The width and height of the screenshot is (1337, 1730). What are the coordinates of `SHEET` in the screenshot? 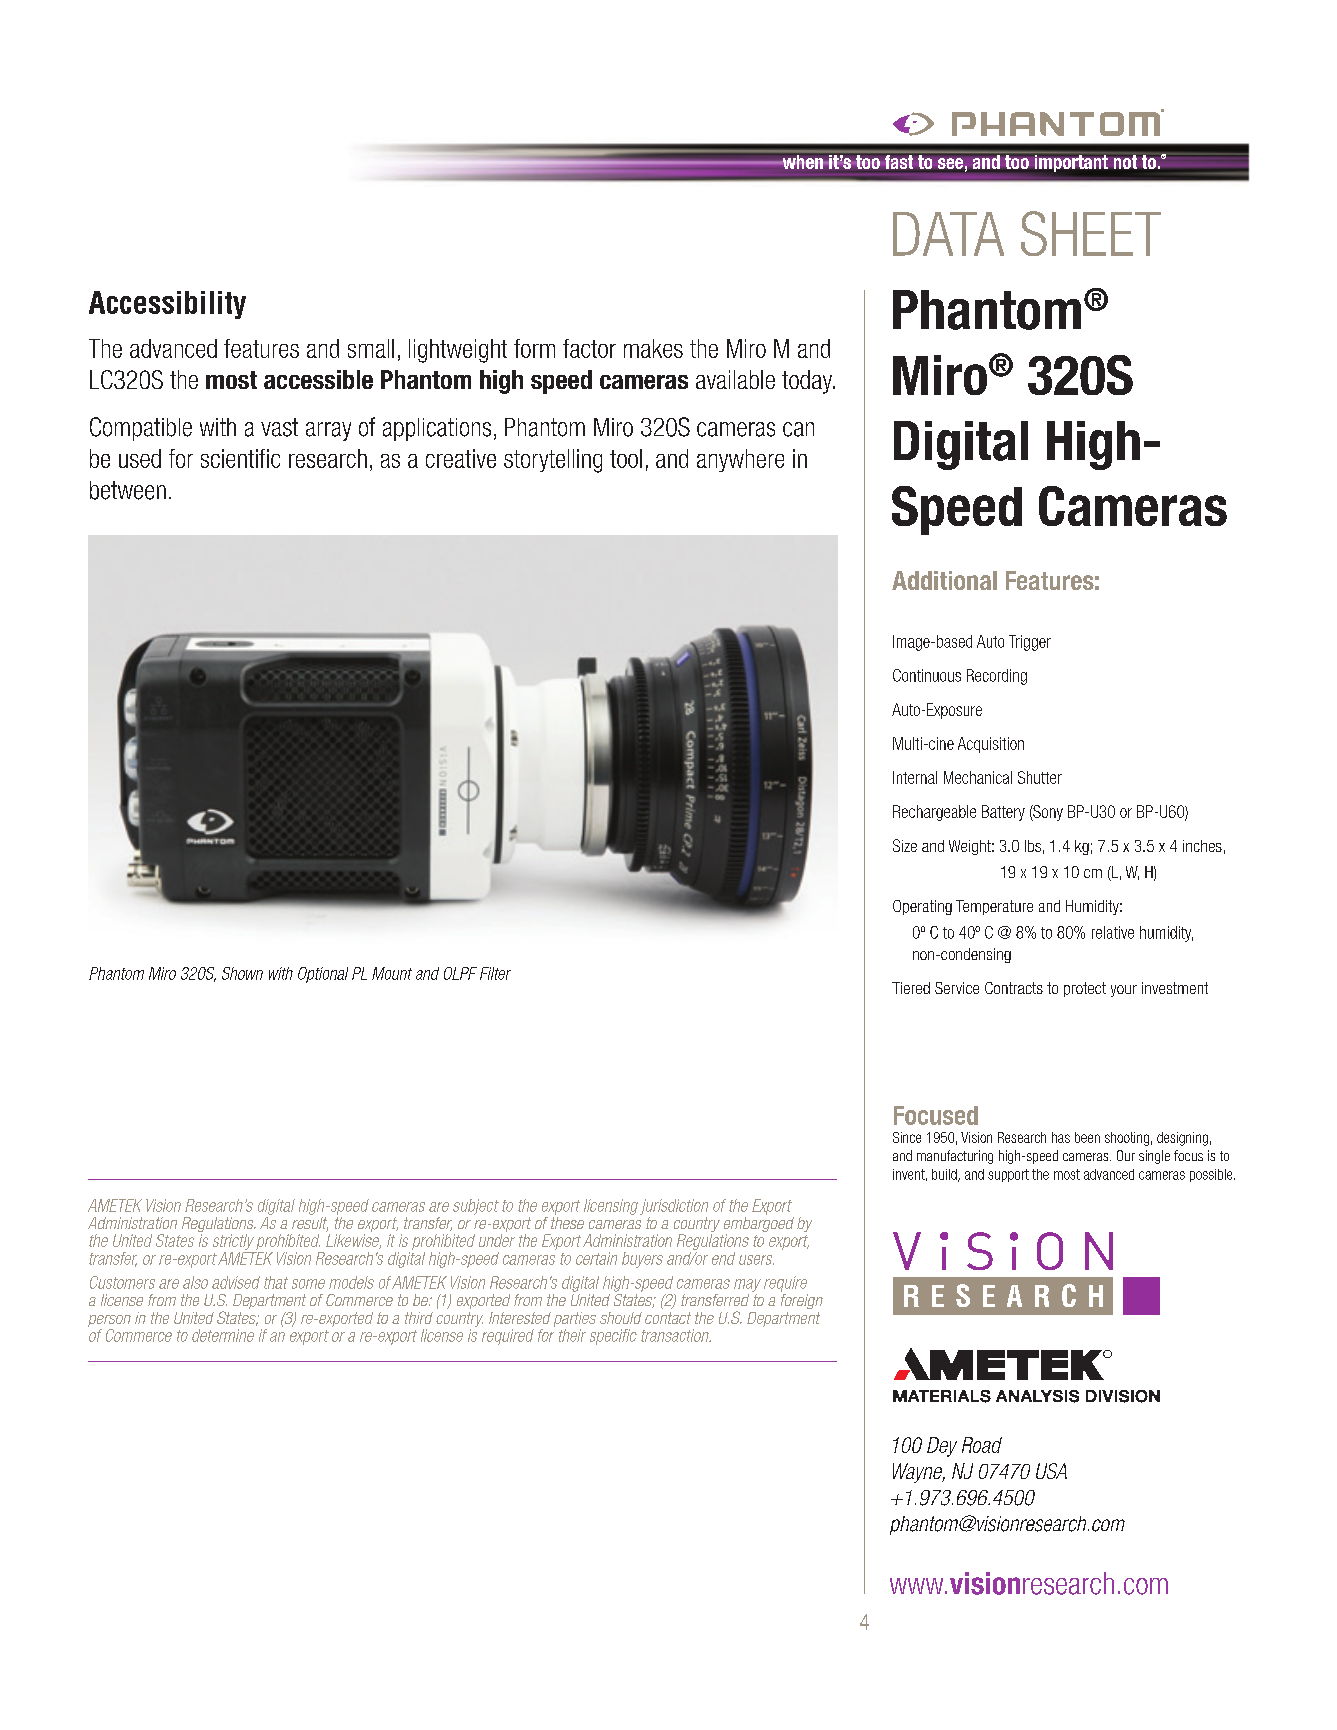 It's located at (1091, 233).
